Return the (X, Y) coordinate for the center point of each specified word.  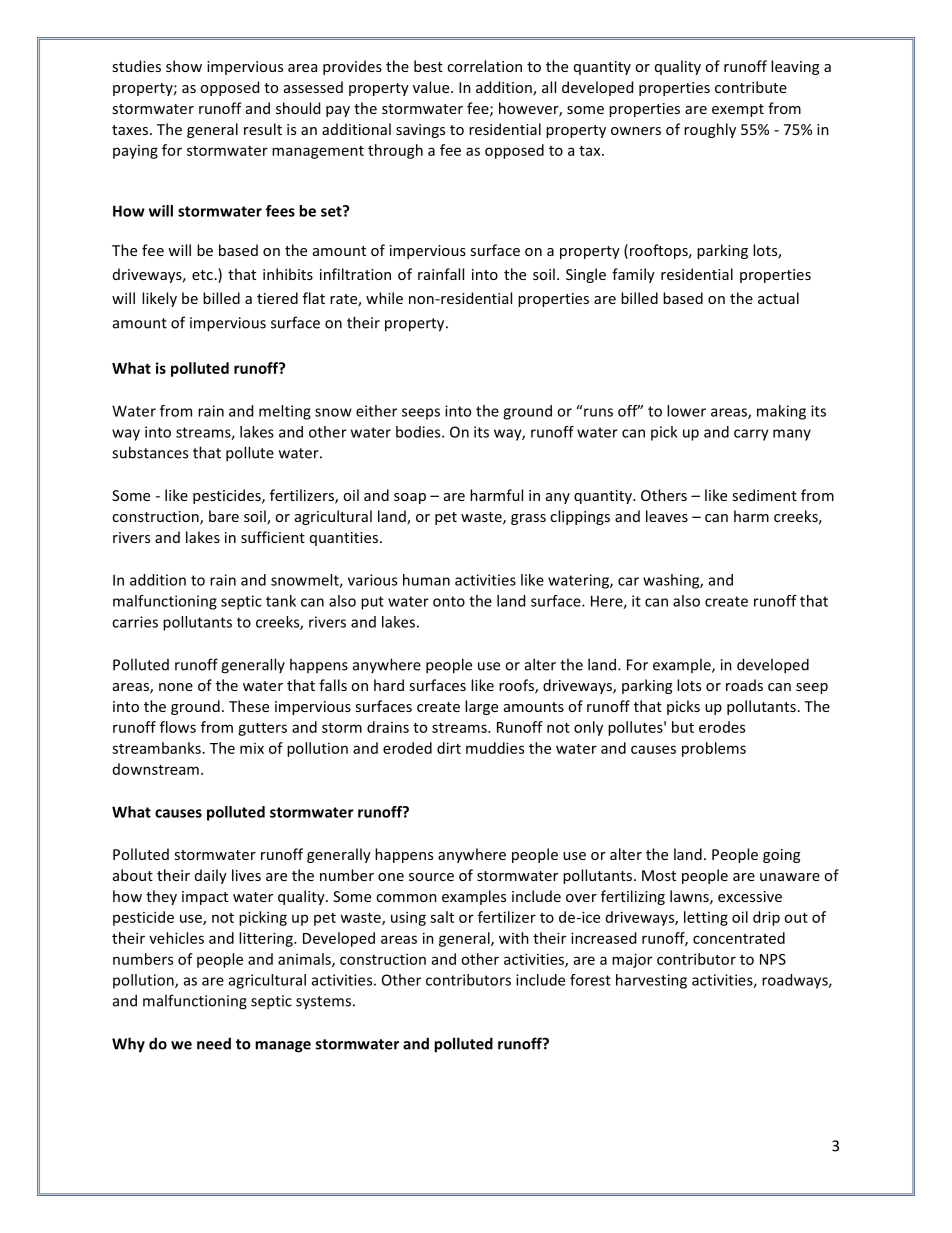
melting (285, 412)
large (481, 707)
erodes (722, 727)
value (432, 87)
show (184, 66)
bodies (419, 432)
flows (178, 727)
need (214, 1043)
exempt (738, 110)
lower (686, 411)
